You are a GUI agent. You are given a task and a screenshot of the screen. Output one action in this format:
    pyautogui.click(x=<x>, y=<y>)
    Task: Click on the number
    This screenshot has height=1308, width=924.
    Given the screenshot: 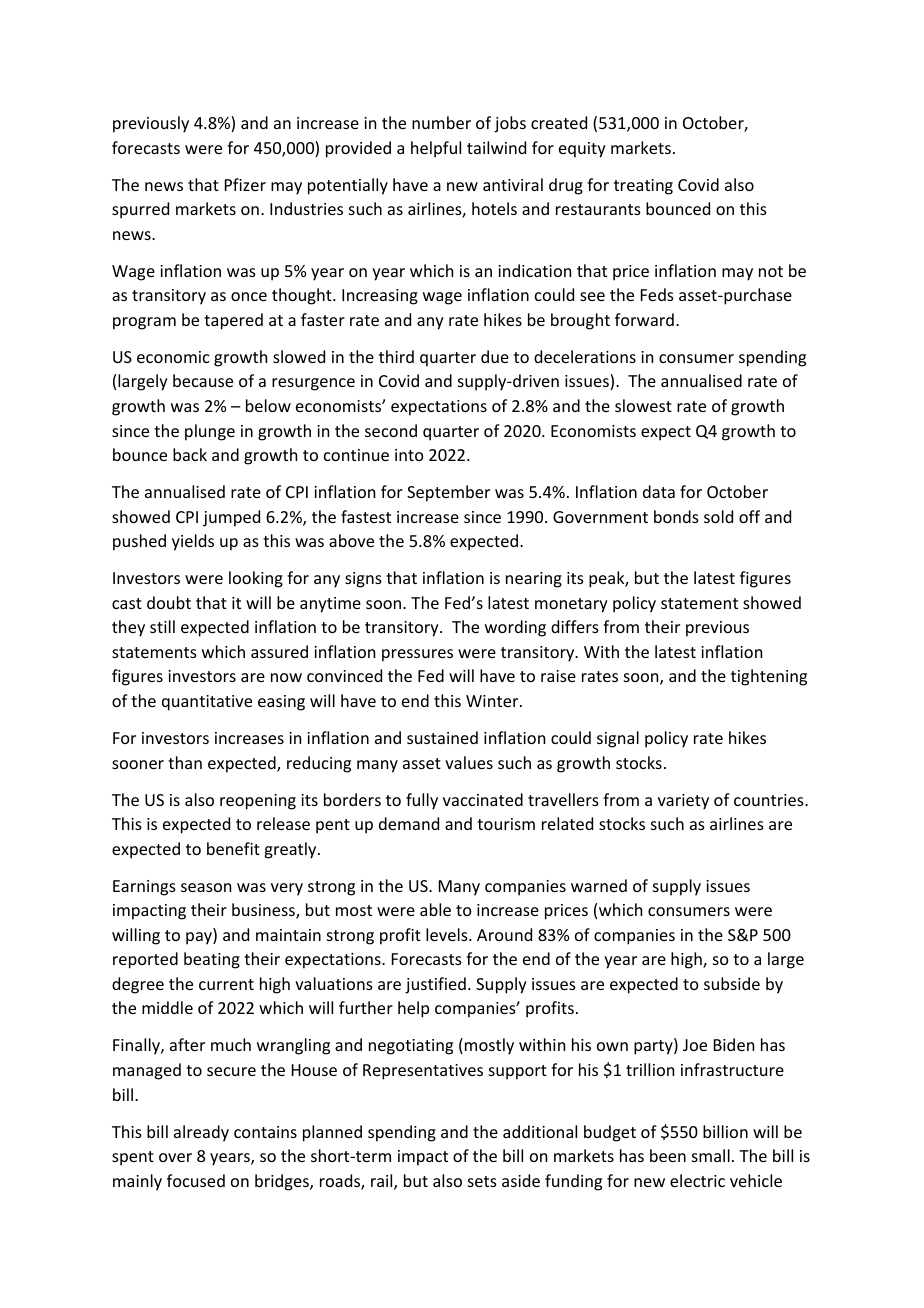 What is the action you would take?
    pyautogui.click(x=441, y=122)
